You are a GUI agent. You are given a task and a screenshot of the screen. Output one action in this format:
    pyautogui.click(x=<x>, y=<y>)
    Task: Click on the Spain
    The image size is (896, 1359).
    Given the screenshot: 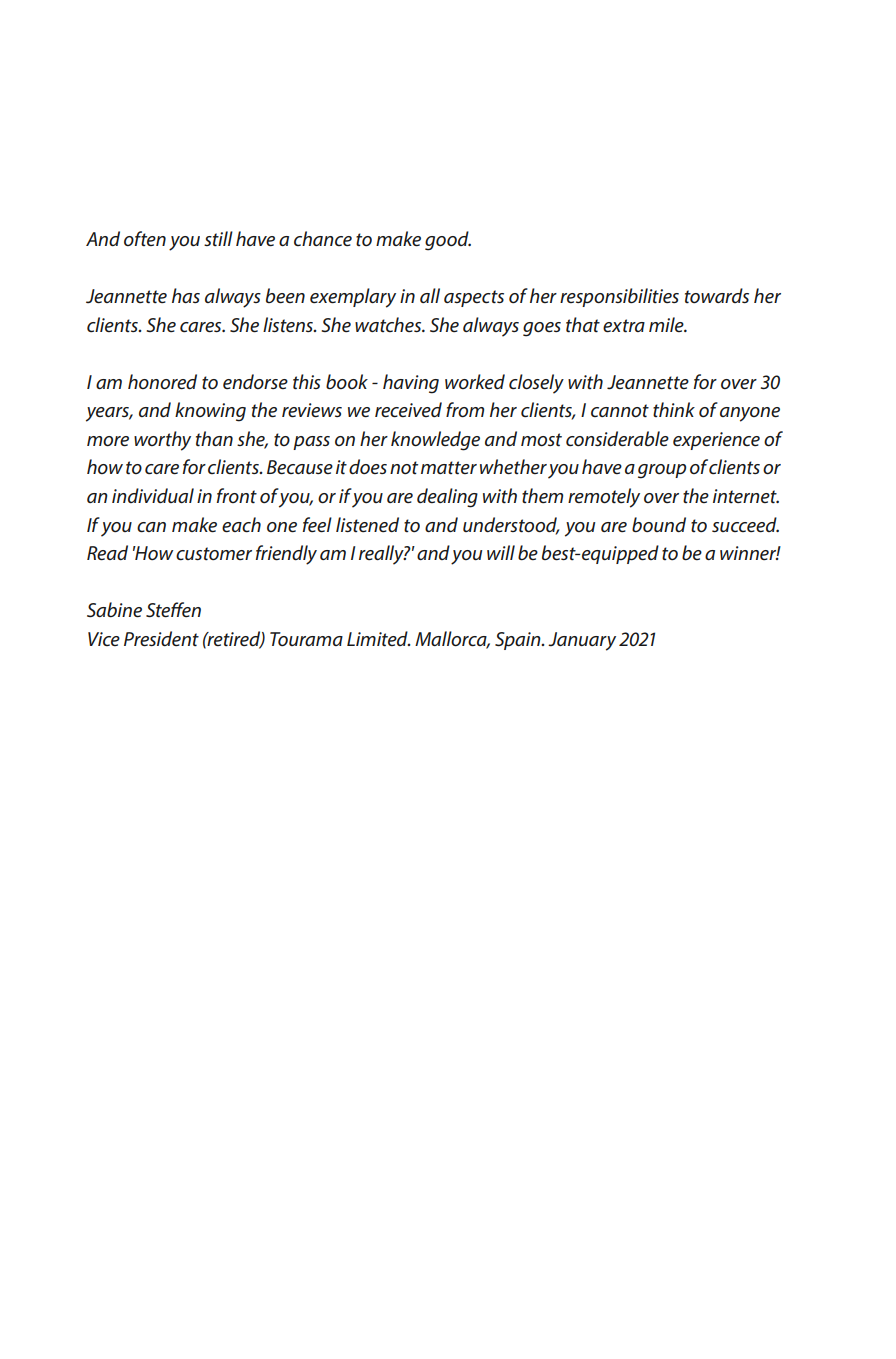 What is the action you would take?
    pyautogui.click(x=519, y=641)
